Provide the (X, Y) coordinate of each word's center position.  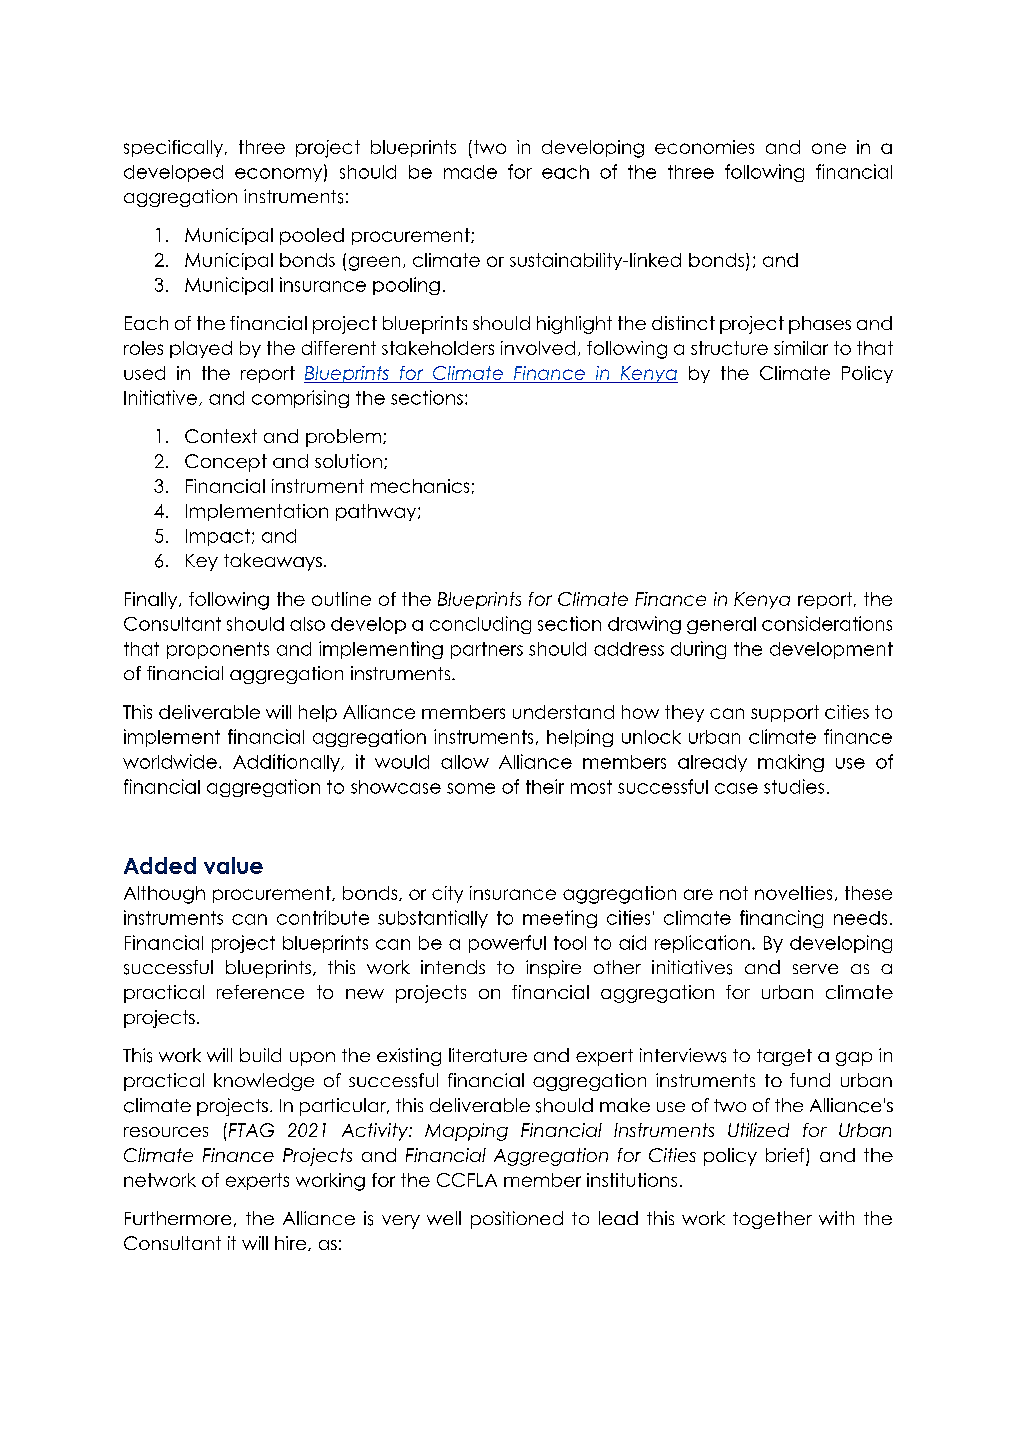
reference (260, 992)
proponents (218, 650)
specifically (175, 148)
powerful (507, 944)
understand (563, 712)
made (470, 172)
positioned (517, 1220)
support (785, 713)
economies (704, 147)
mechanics (420, 486)
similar (801, 348)
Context (221, 436)
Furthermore (178, 1218)
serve (815, 969)
